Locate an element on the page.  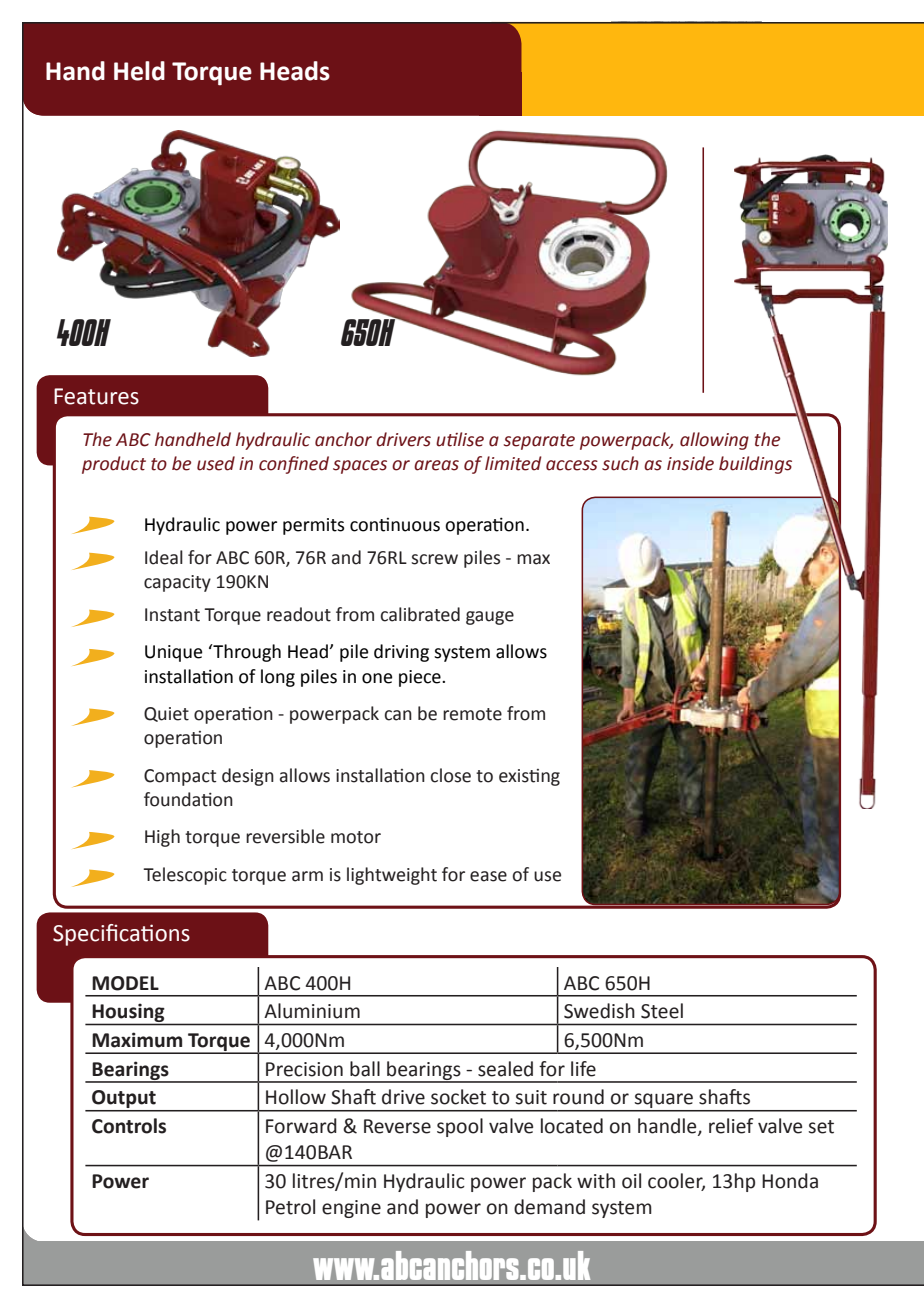
Petrol is located at coordinates (290, 1207).
